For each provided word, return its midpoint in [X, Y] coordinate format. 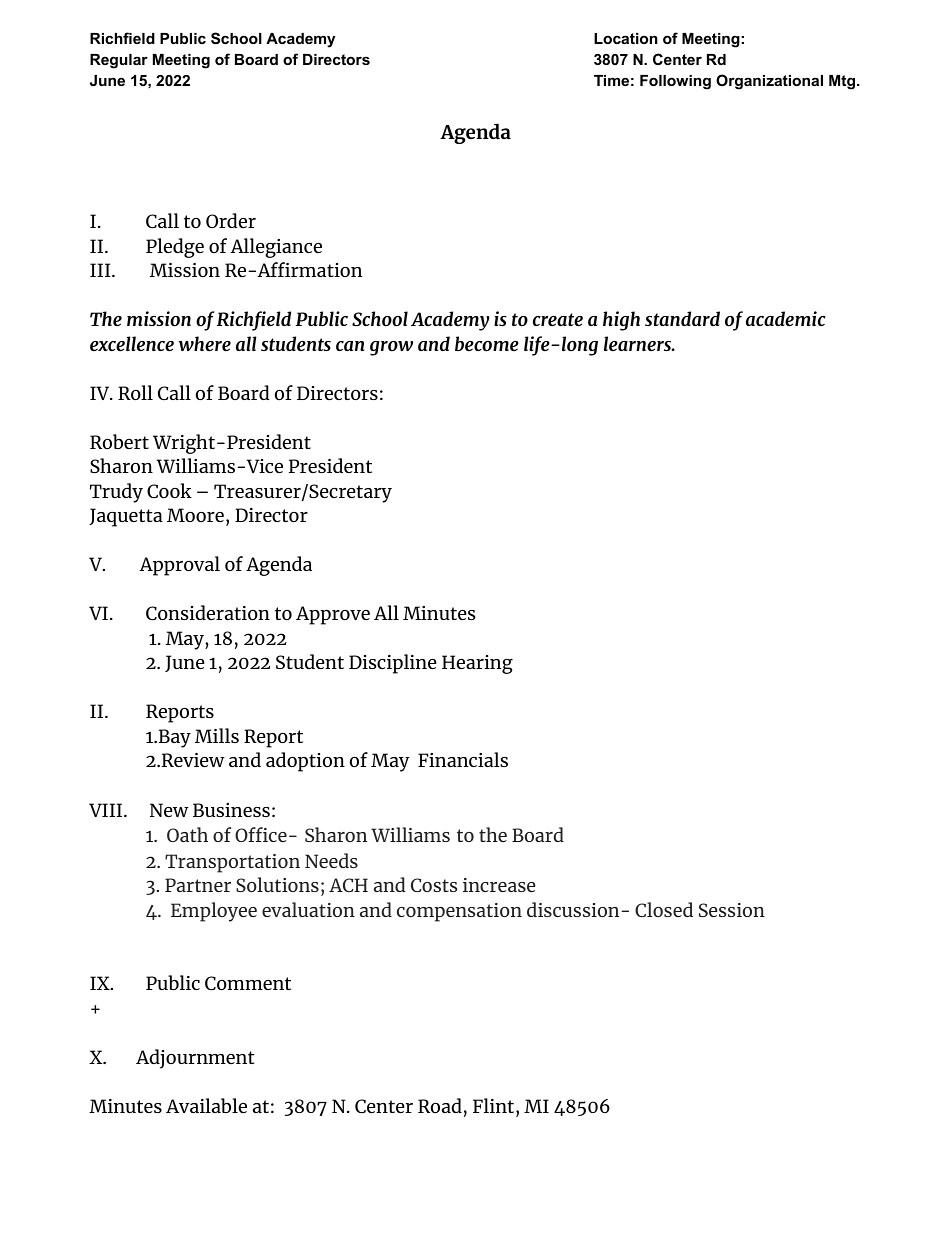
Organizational [769, 82]
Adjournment [195, 1059]
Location [626, 38]
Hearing [477, 664]
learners [638, 344]
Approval [179, 566]
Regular [119, 61]
